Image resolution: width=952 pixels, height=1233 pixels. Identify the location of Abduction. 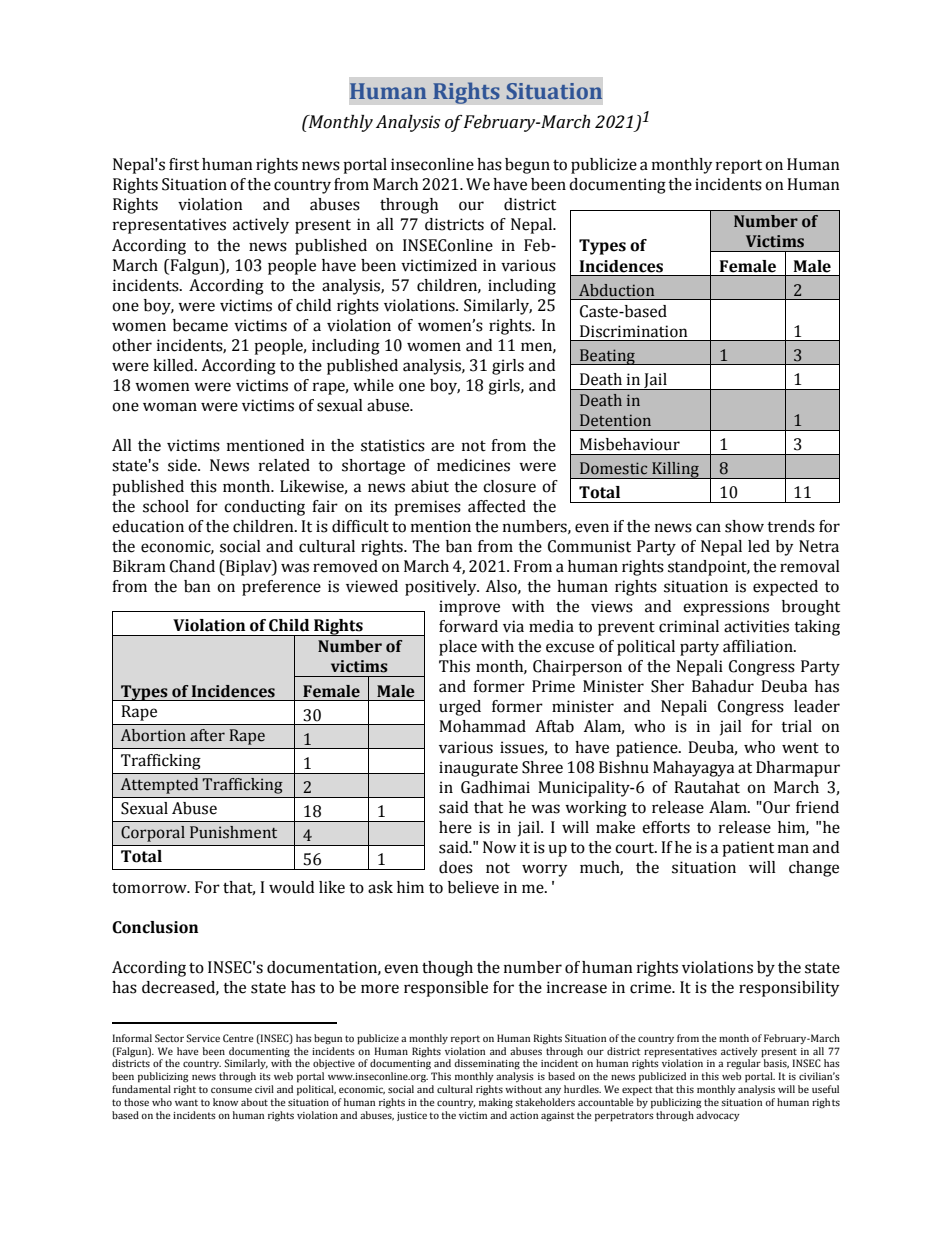
(616, 290).
